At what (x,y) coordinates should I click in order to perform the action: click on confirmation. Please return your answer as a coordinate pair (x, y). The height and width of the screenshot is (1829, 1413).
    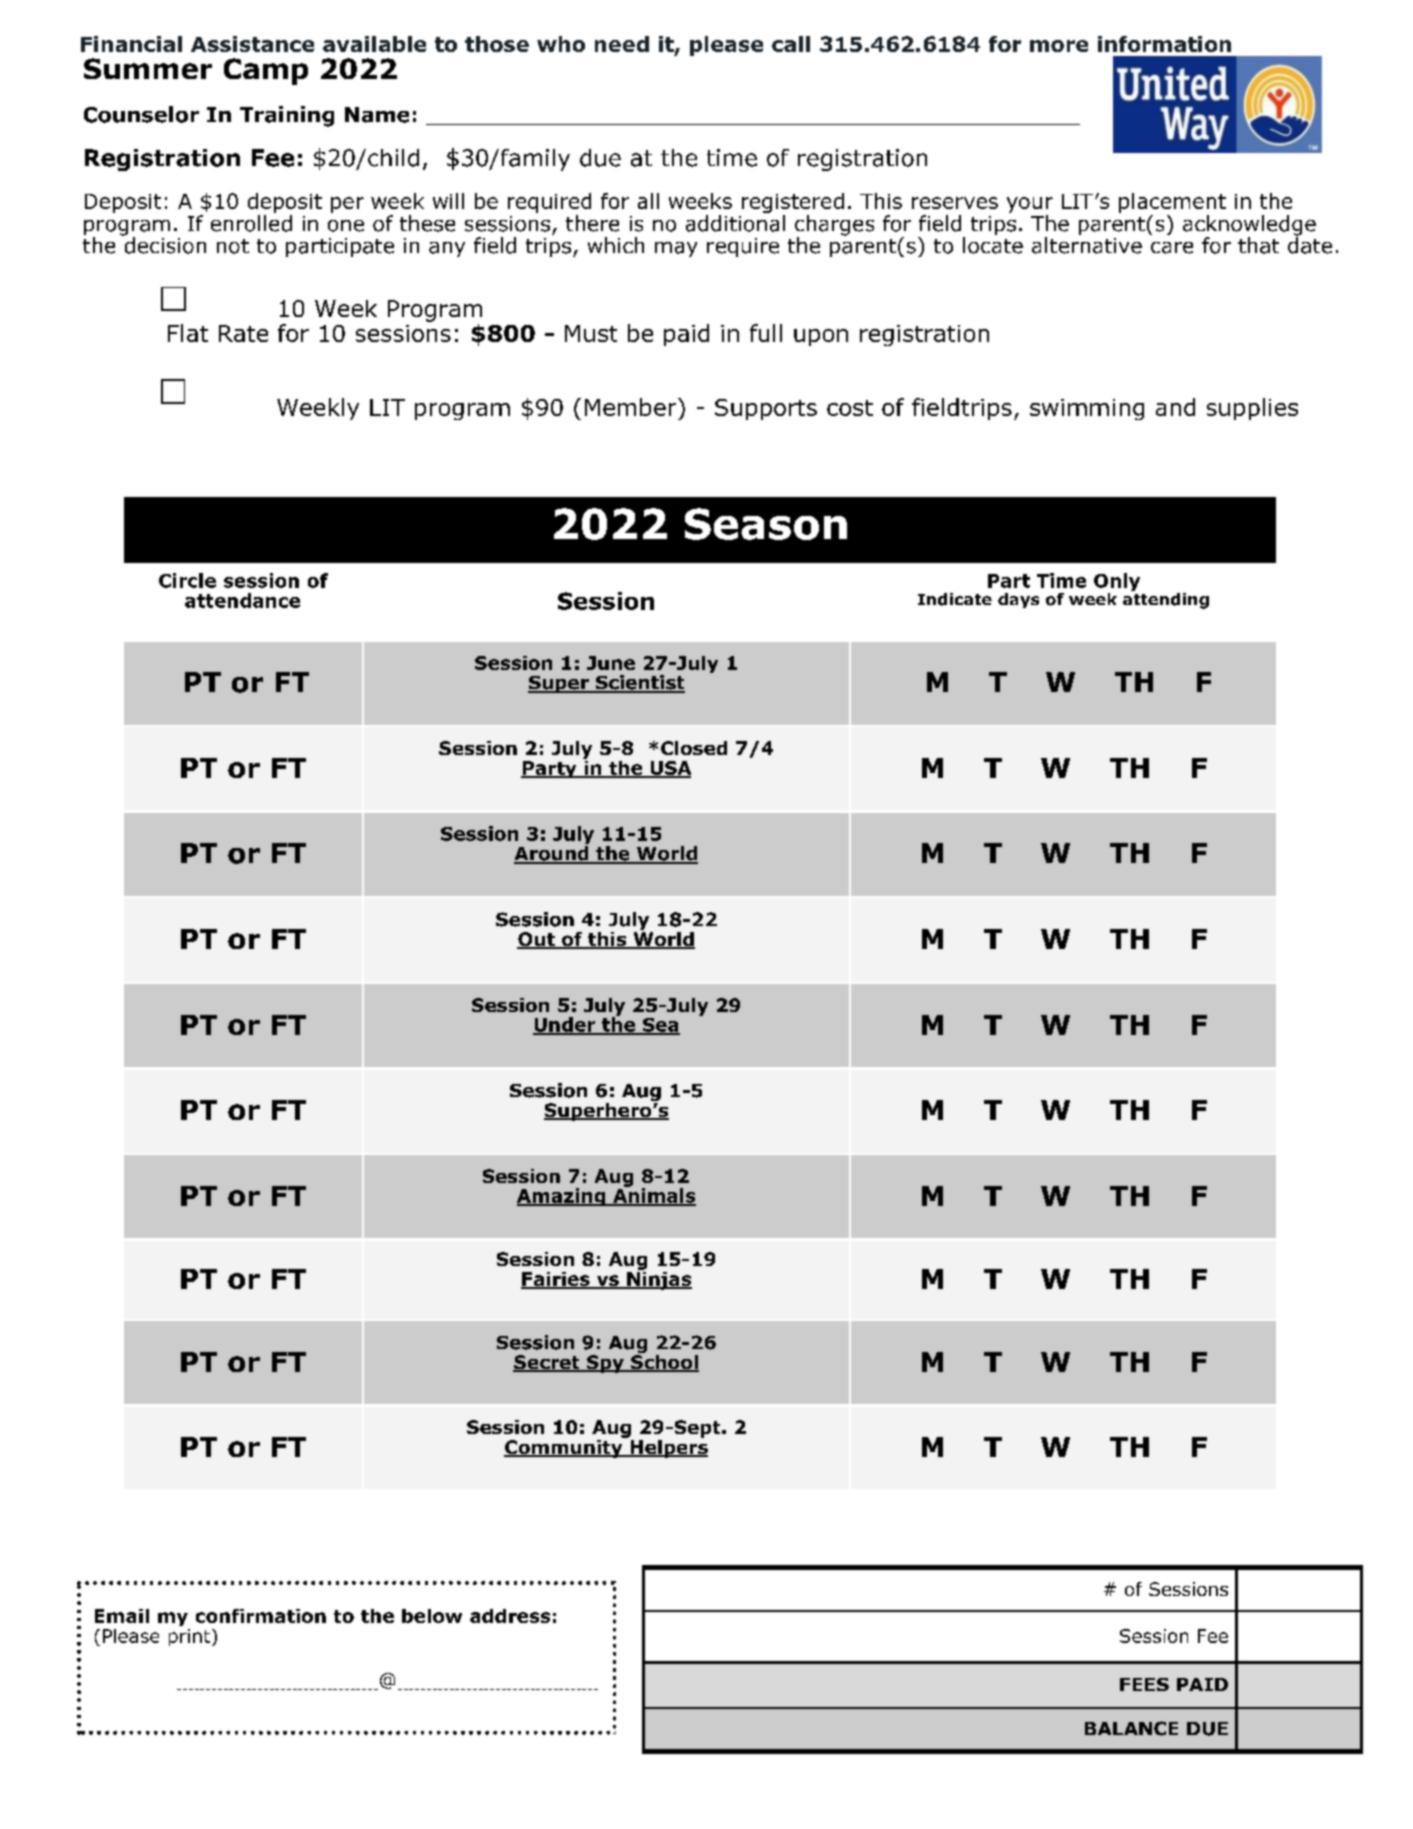
    Looking at the image, I should click on (261, 1616).
